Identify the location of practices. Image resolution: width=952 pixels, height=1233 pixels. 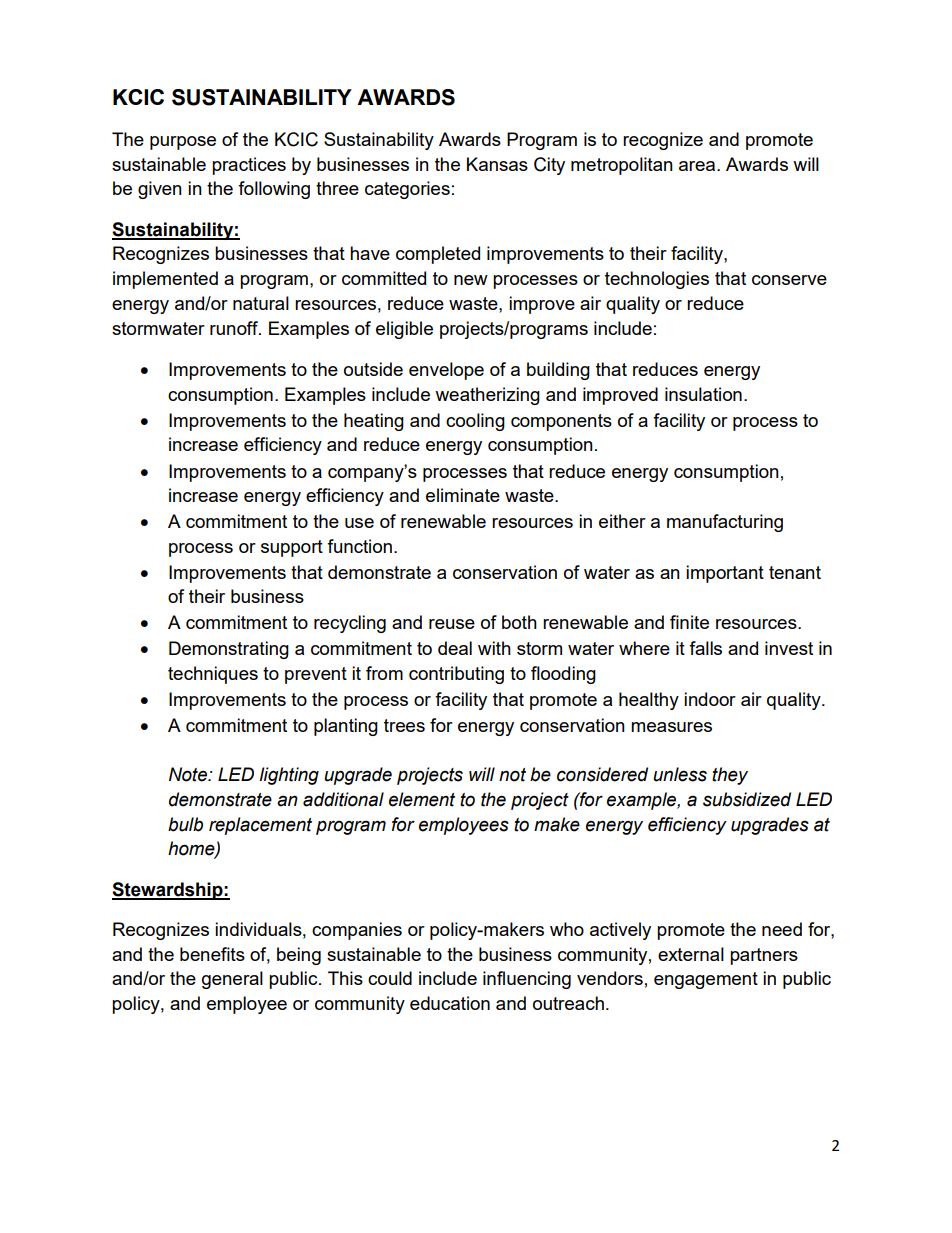
(249, 166).
